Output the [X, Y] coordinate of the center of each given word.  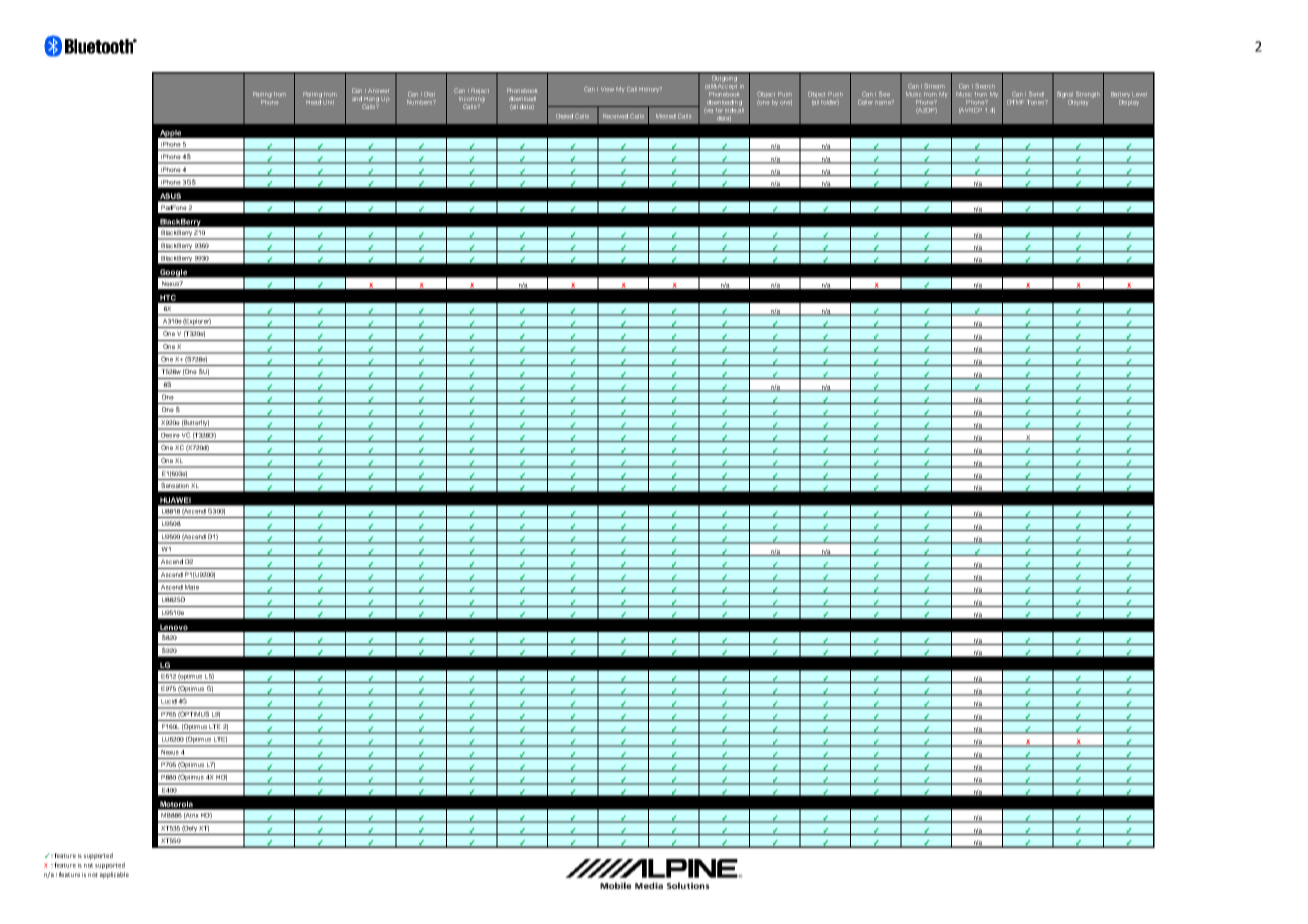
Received [615, 116]
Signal [1065, 96]
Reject [480, 91]
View [607, 89]
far [719, 110]
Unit [328, 102]
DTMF [1015, 102]
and [357, 98]
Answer [378, 91]
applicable [114, 875]
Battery [1121, 96]
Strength [1088, 96]
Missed [666, 116]
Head [313, 102]
